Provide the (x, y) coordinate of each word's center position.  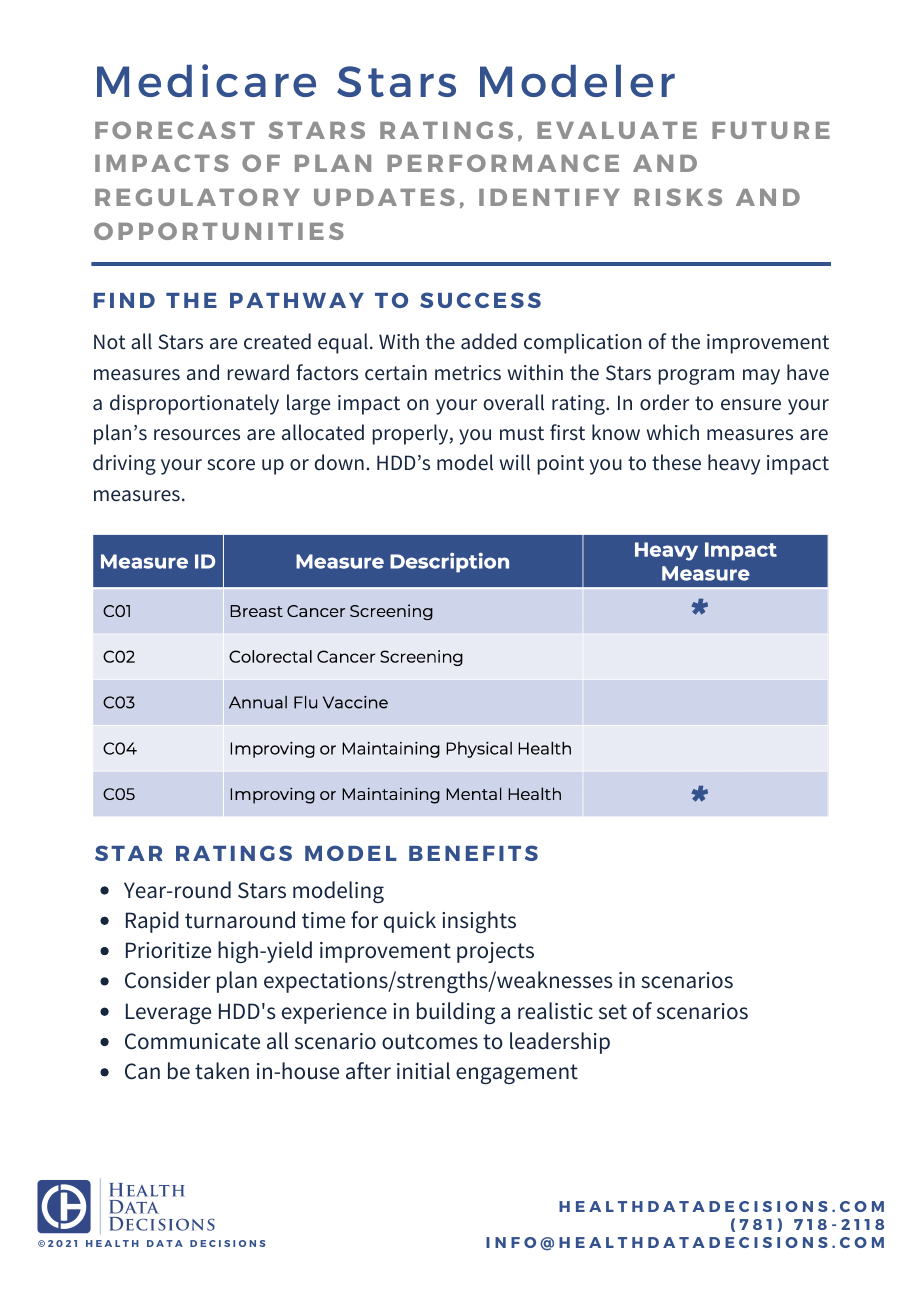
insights (479, 922)
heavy (734, 464)
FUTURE (771, 130)
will (515, 462)
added (489, 341)
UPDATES (384, 197)
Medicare (206, 80)
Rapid (152, 922)
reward (258, 372)
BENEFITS (473, 853)
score (231, 465)
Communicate (192, 1041)
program (696, 377)
